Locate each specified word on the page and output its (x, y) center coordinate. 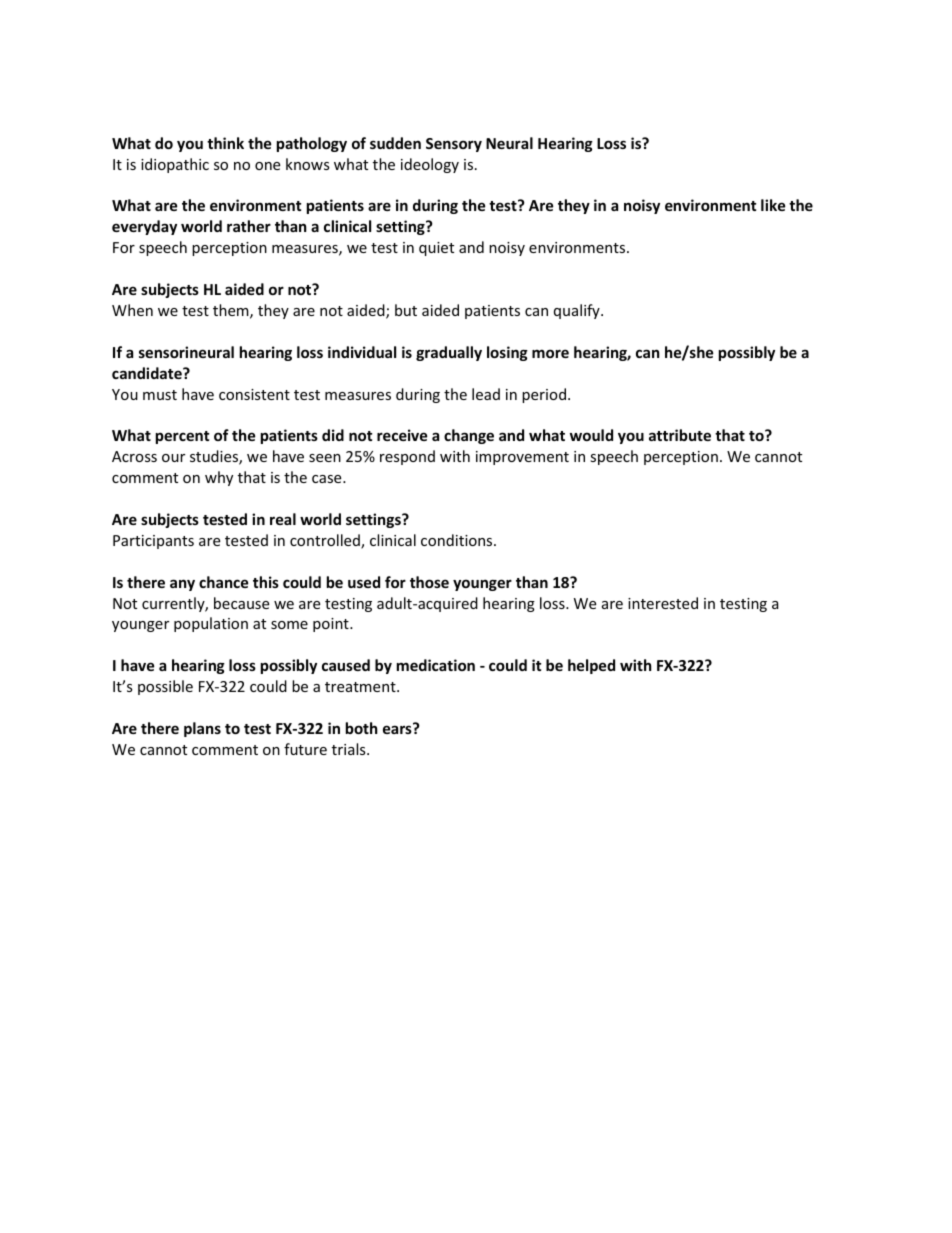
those (429, 582)
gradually (449, 353)
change (469, 436)
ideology (430, 165)
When (132, 310)
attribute (680, 435)
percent (183, 437)
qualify (578, 311)
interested (663, 603)
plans (202, 729)
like (773, 205)
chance (224, 582)
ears (398, 729)
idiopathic (175, 165)
